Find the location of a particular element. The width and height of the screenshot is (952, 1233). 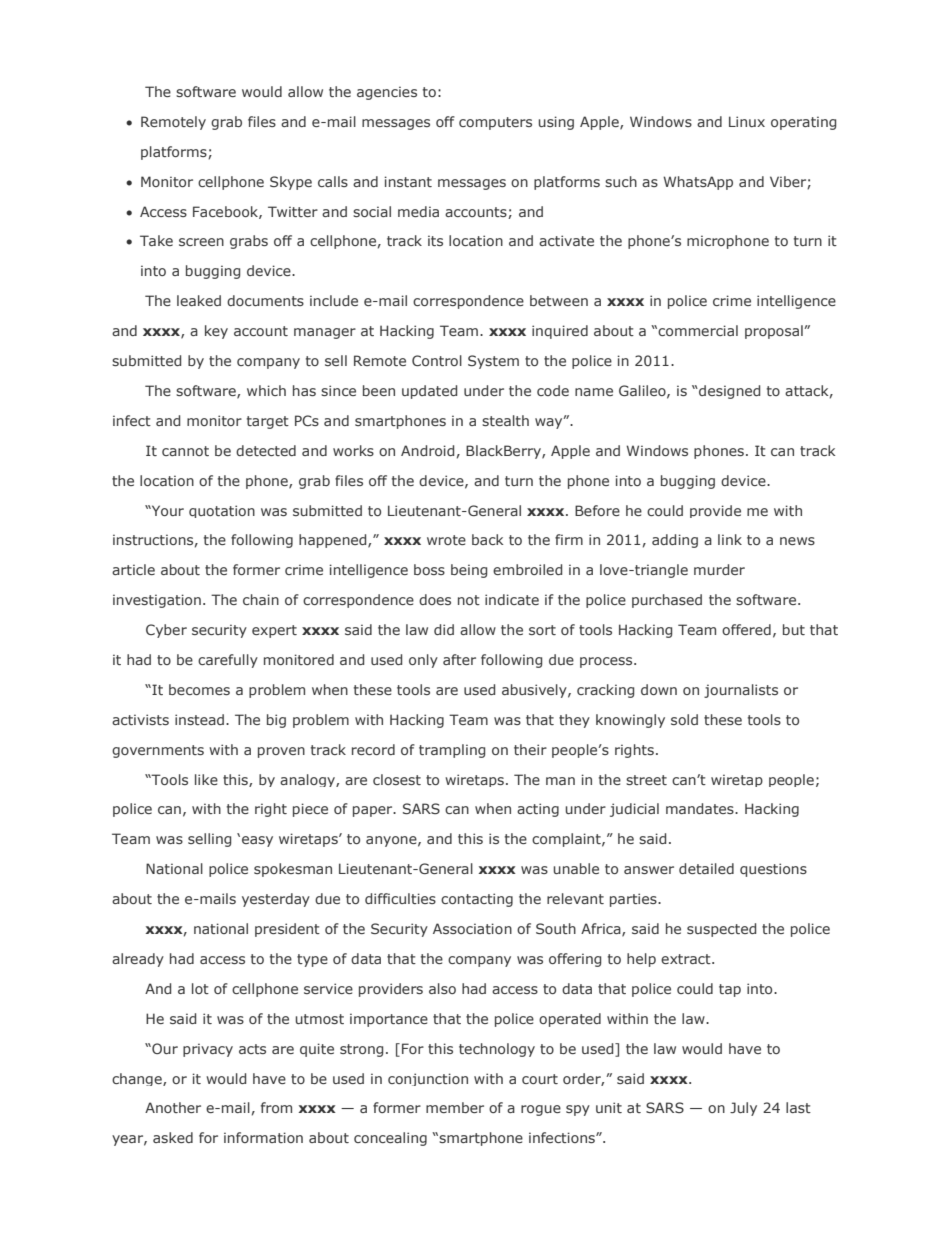

July is located at coordinates (743, 1109).
